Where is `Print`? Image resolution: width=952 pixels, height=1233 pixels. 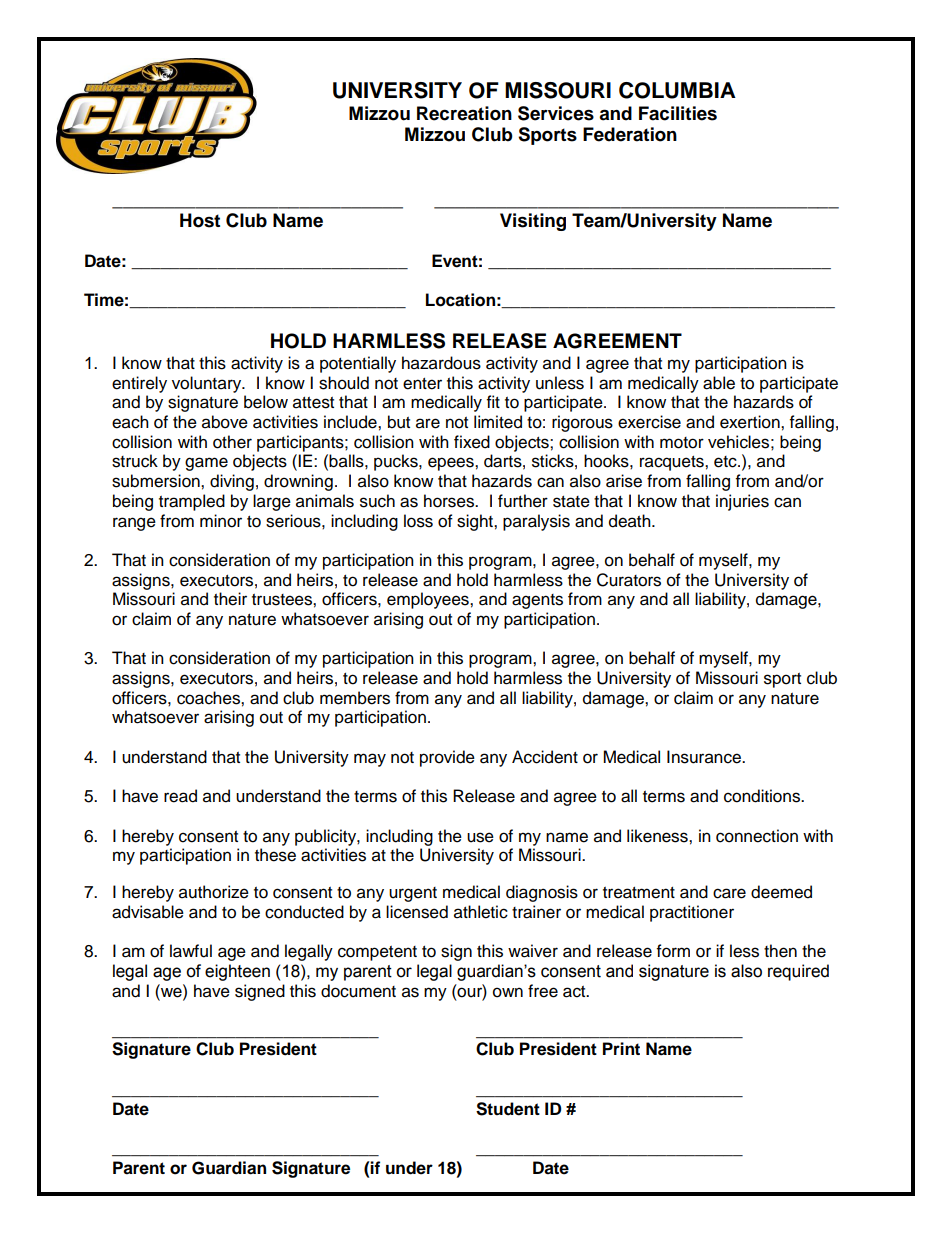 Print is located at coordinates (621, 1048).
